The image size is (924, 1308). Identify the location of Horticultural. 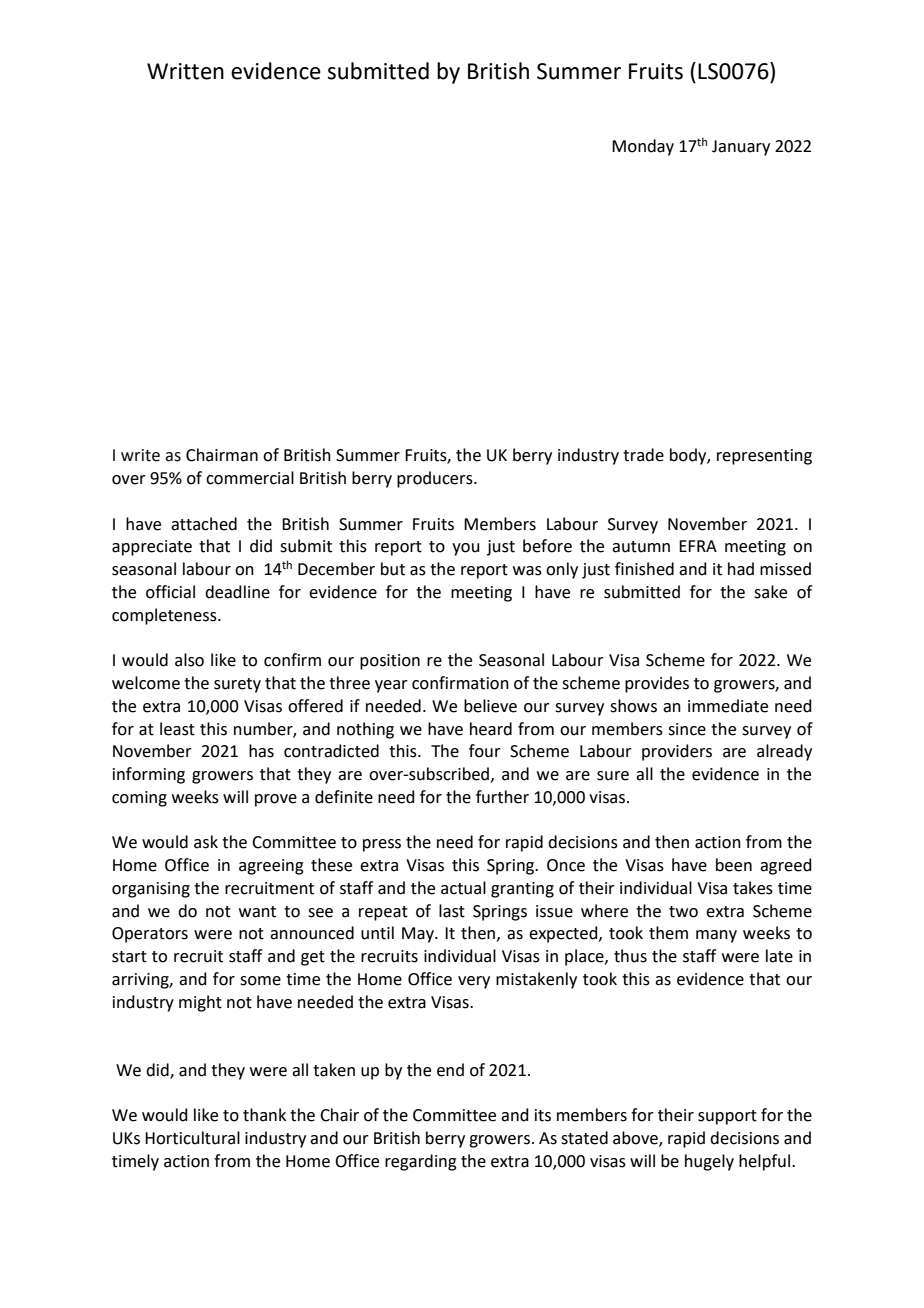
(192, 1138).
